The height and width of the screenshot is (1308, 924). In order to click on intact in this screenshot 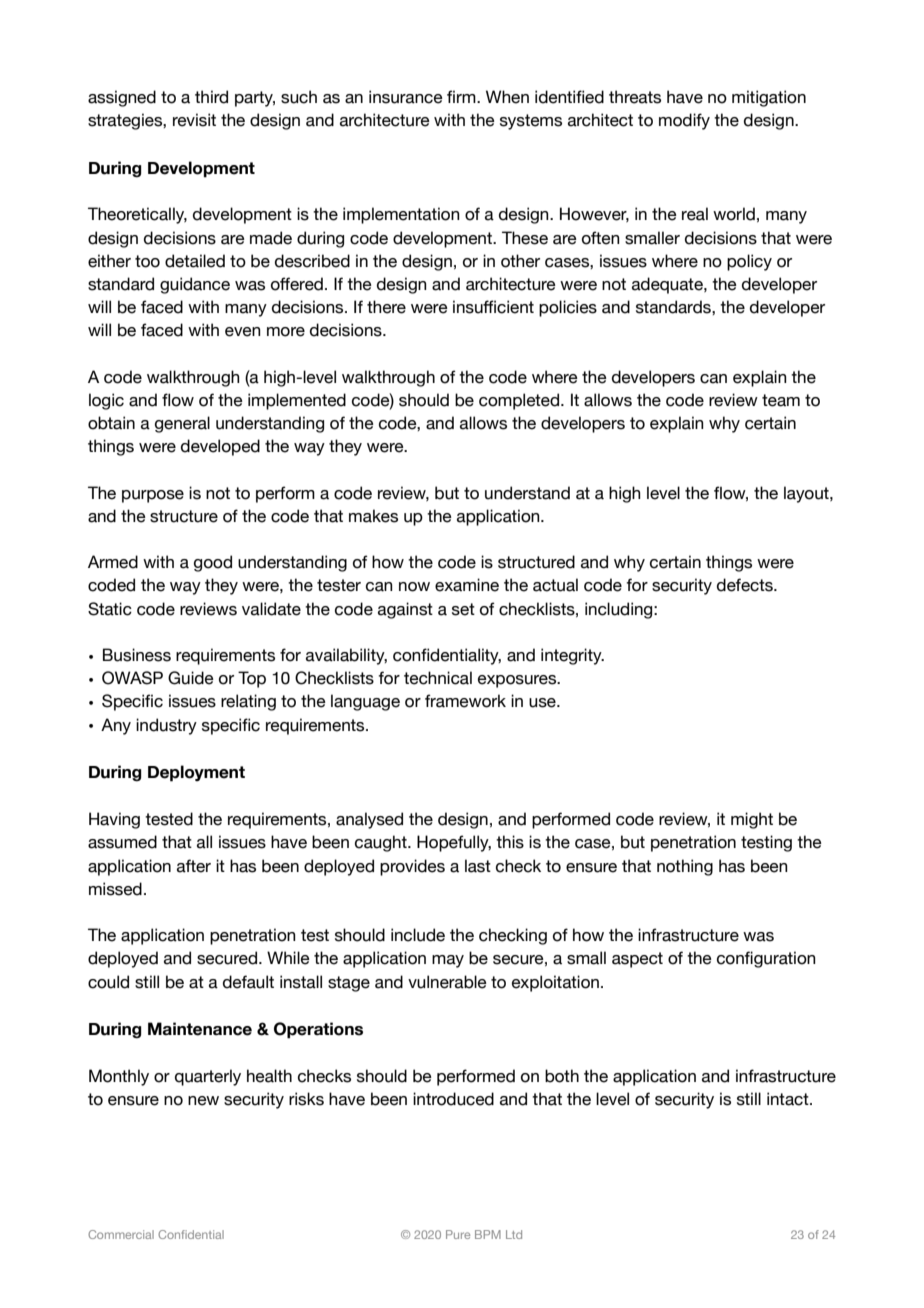, I will do `click(789, 1099)`.
